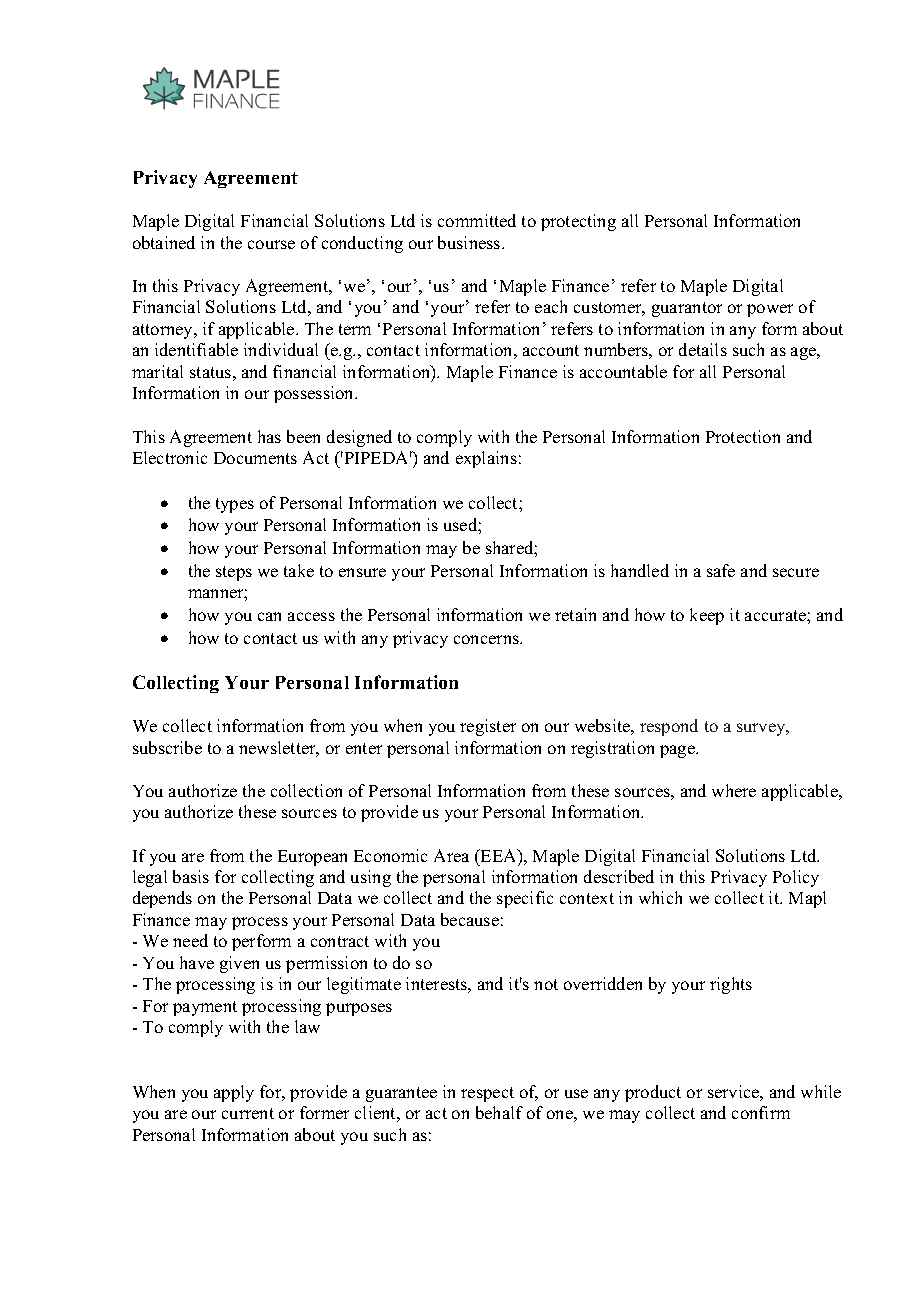 The height and width of the image is (1309, 924). Describe the element at coordinates (470, 242) in the image. I see `business` at that location.
